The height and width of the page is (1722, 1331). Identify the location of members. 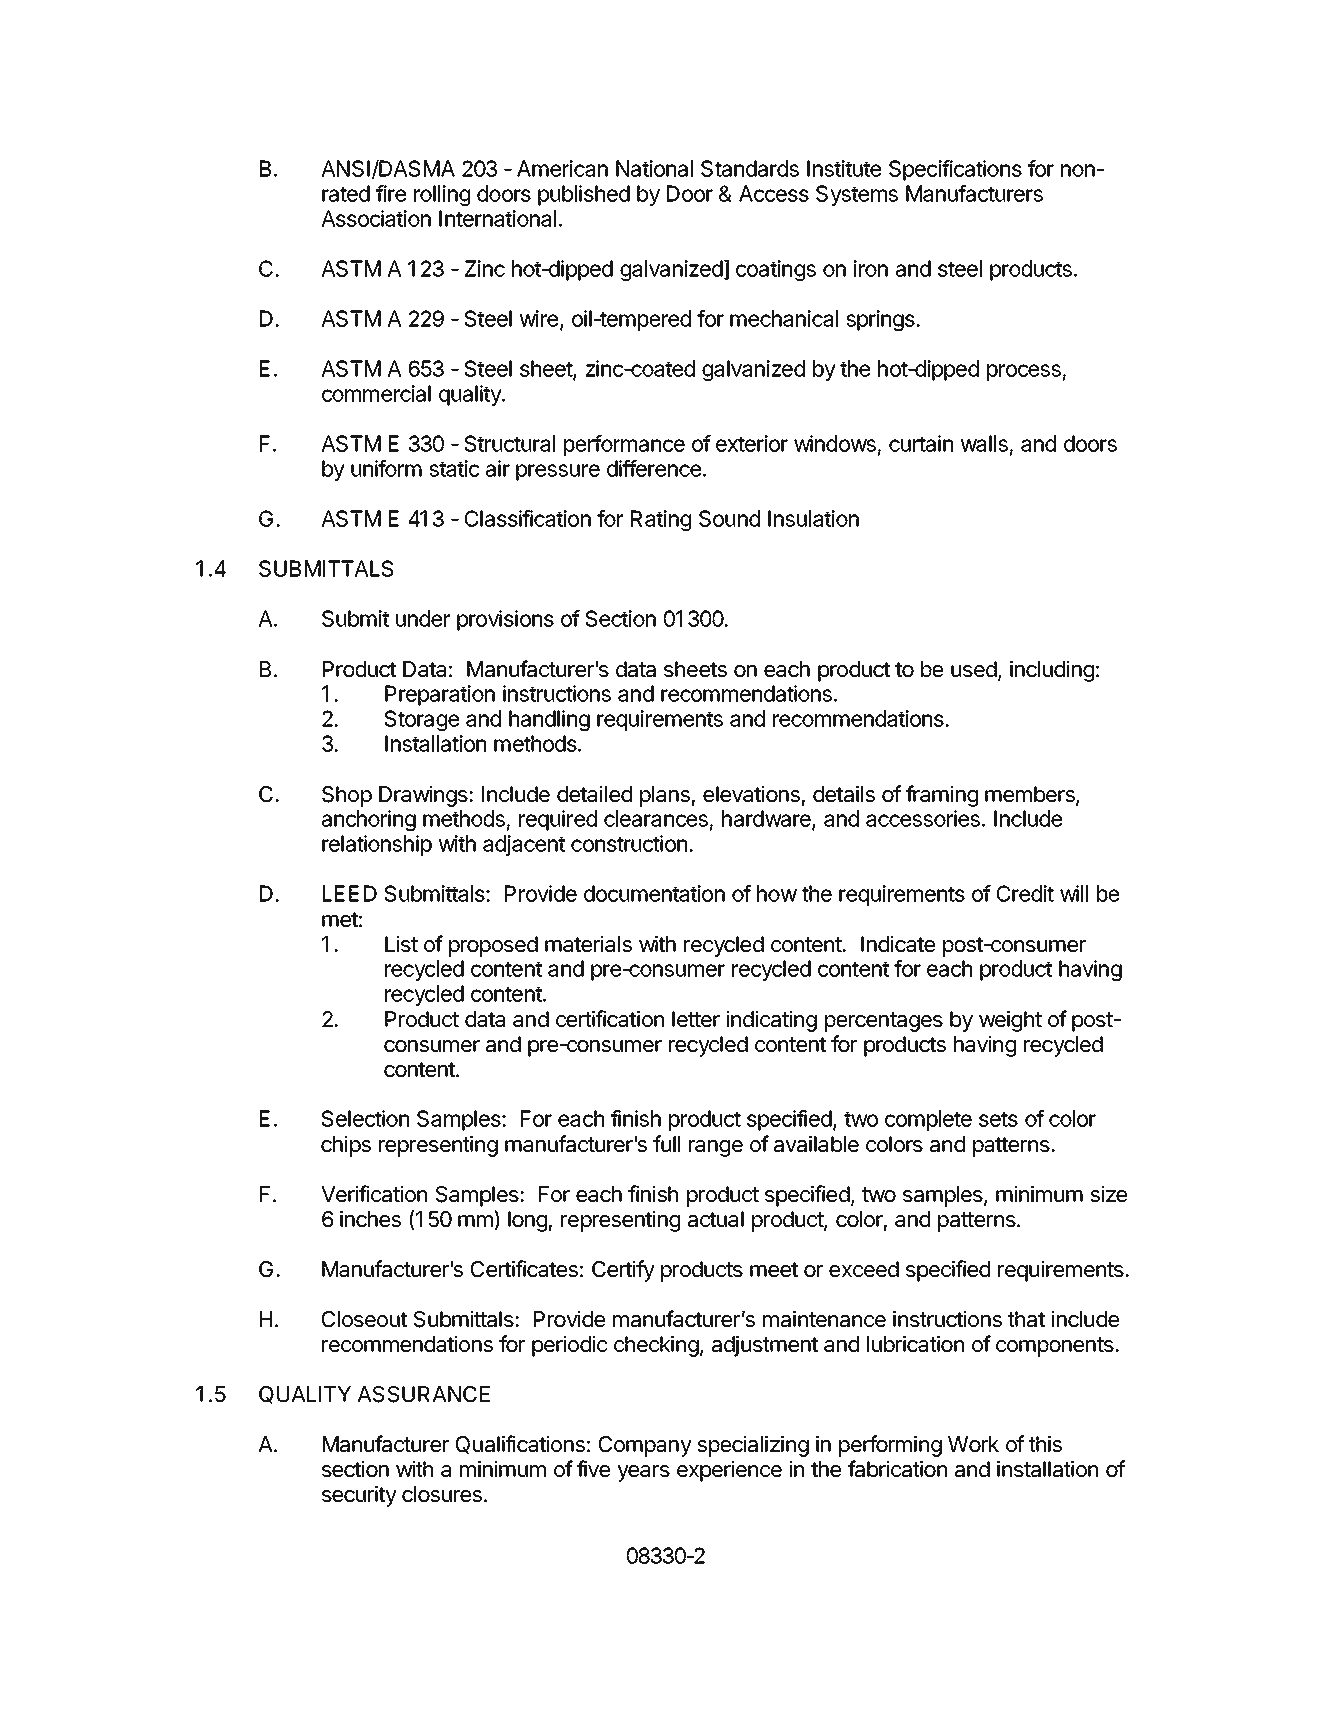
(1031, 795).
